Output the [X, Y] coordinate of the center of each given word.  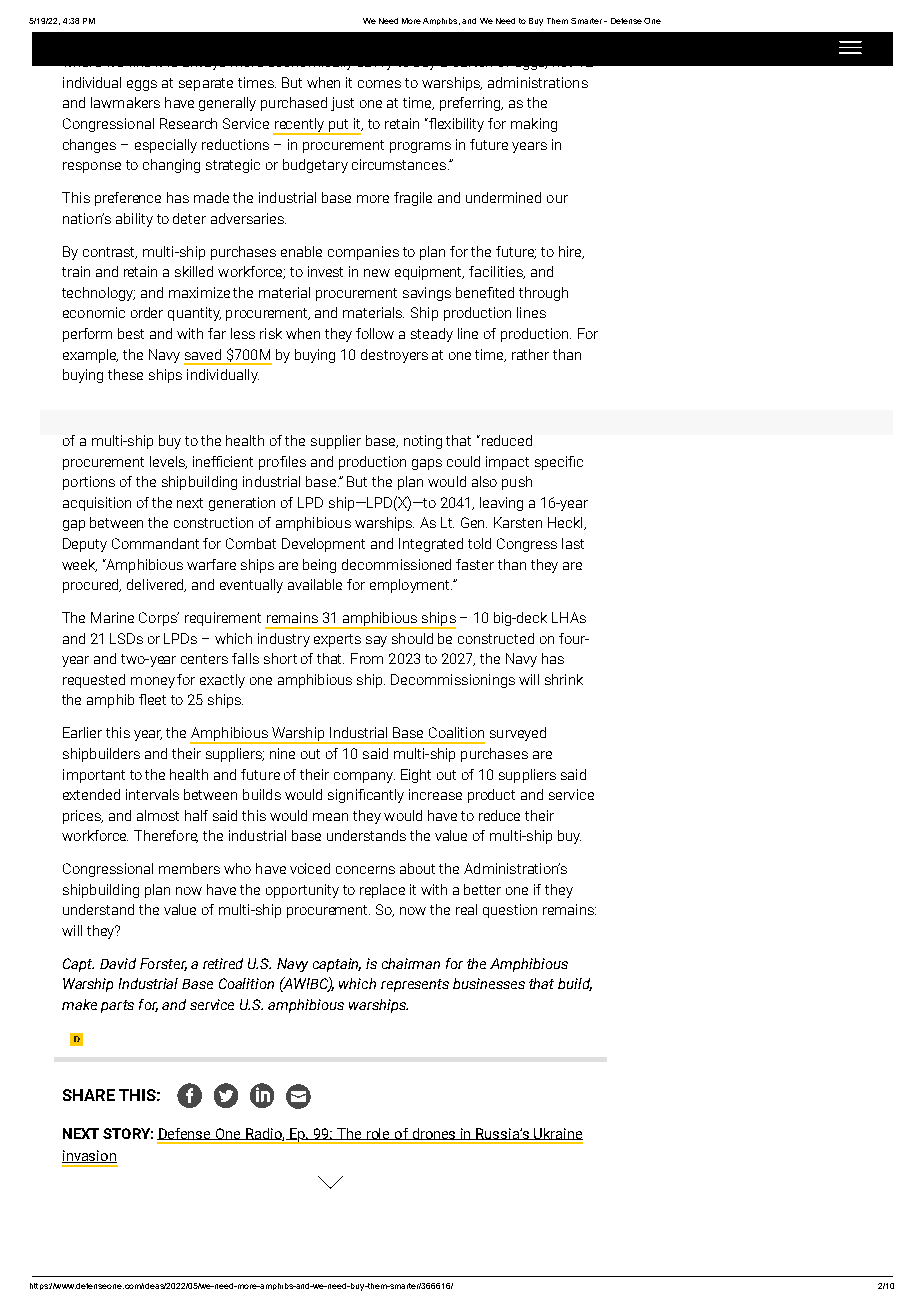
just [342, 104]
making [534, 125]
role [378, 1134]
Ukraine [557, 1134]
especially [166, 146]
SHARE [89, 1095]
